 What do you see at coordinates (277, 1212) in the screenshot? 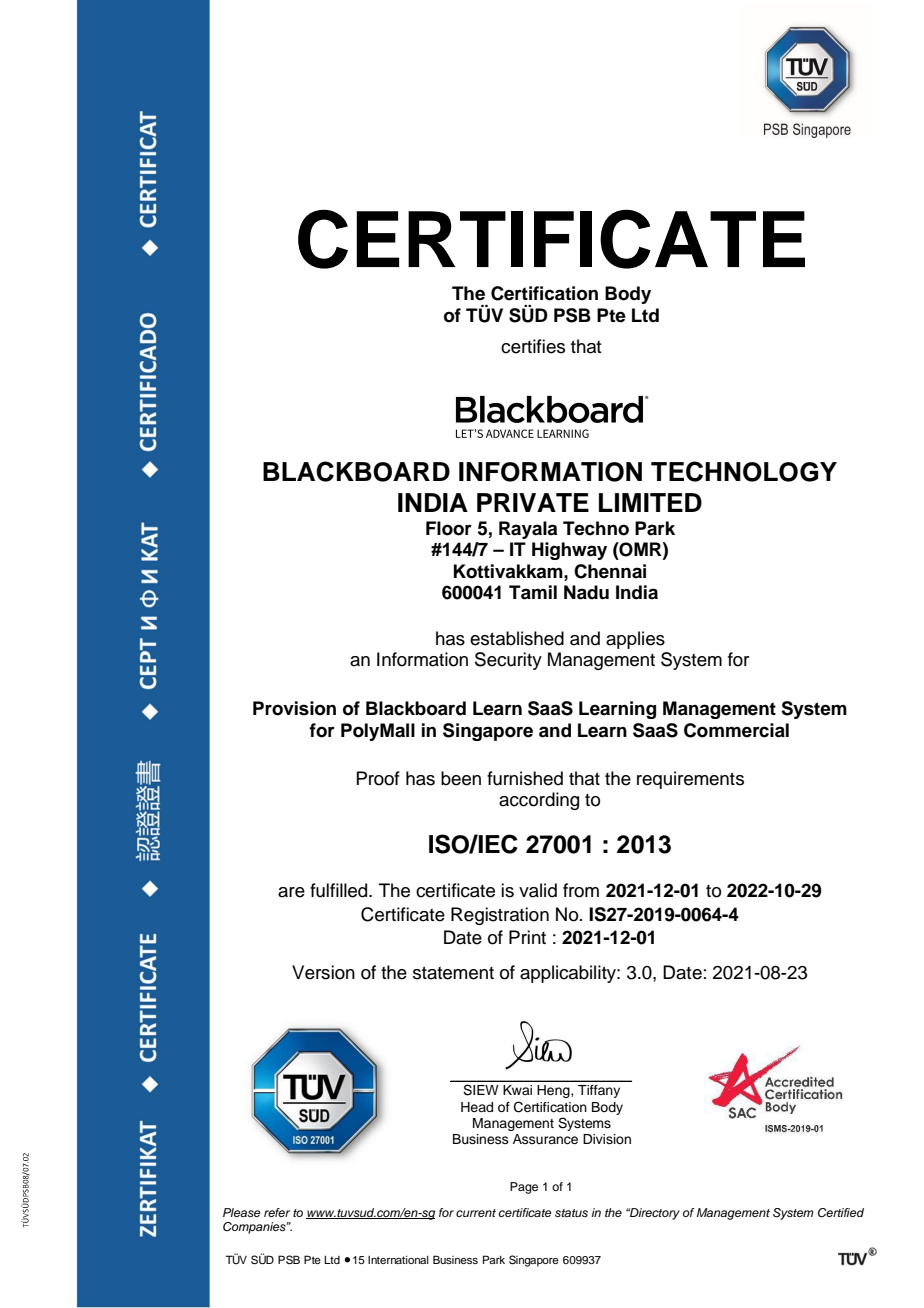
I see `refer` at bounding box center [277, 1212].
